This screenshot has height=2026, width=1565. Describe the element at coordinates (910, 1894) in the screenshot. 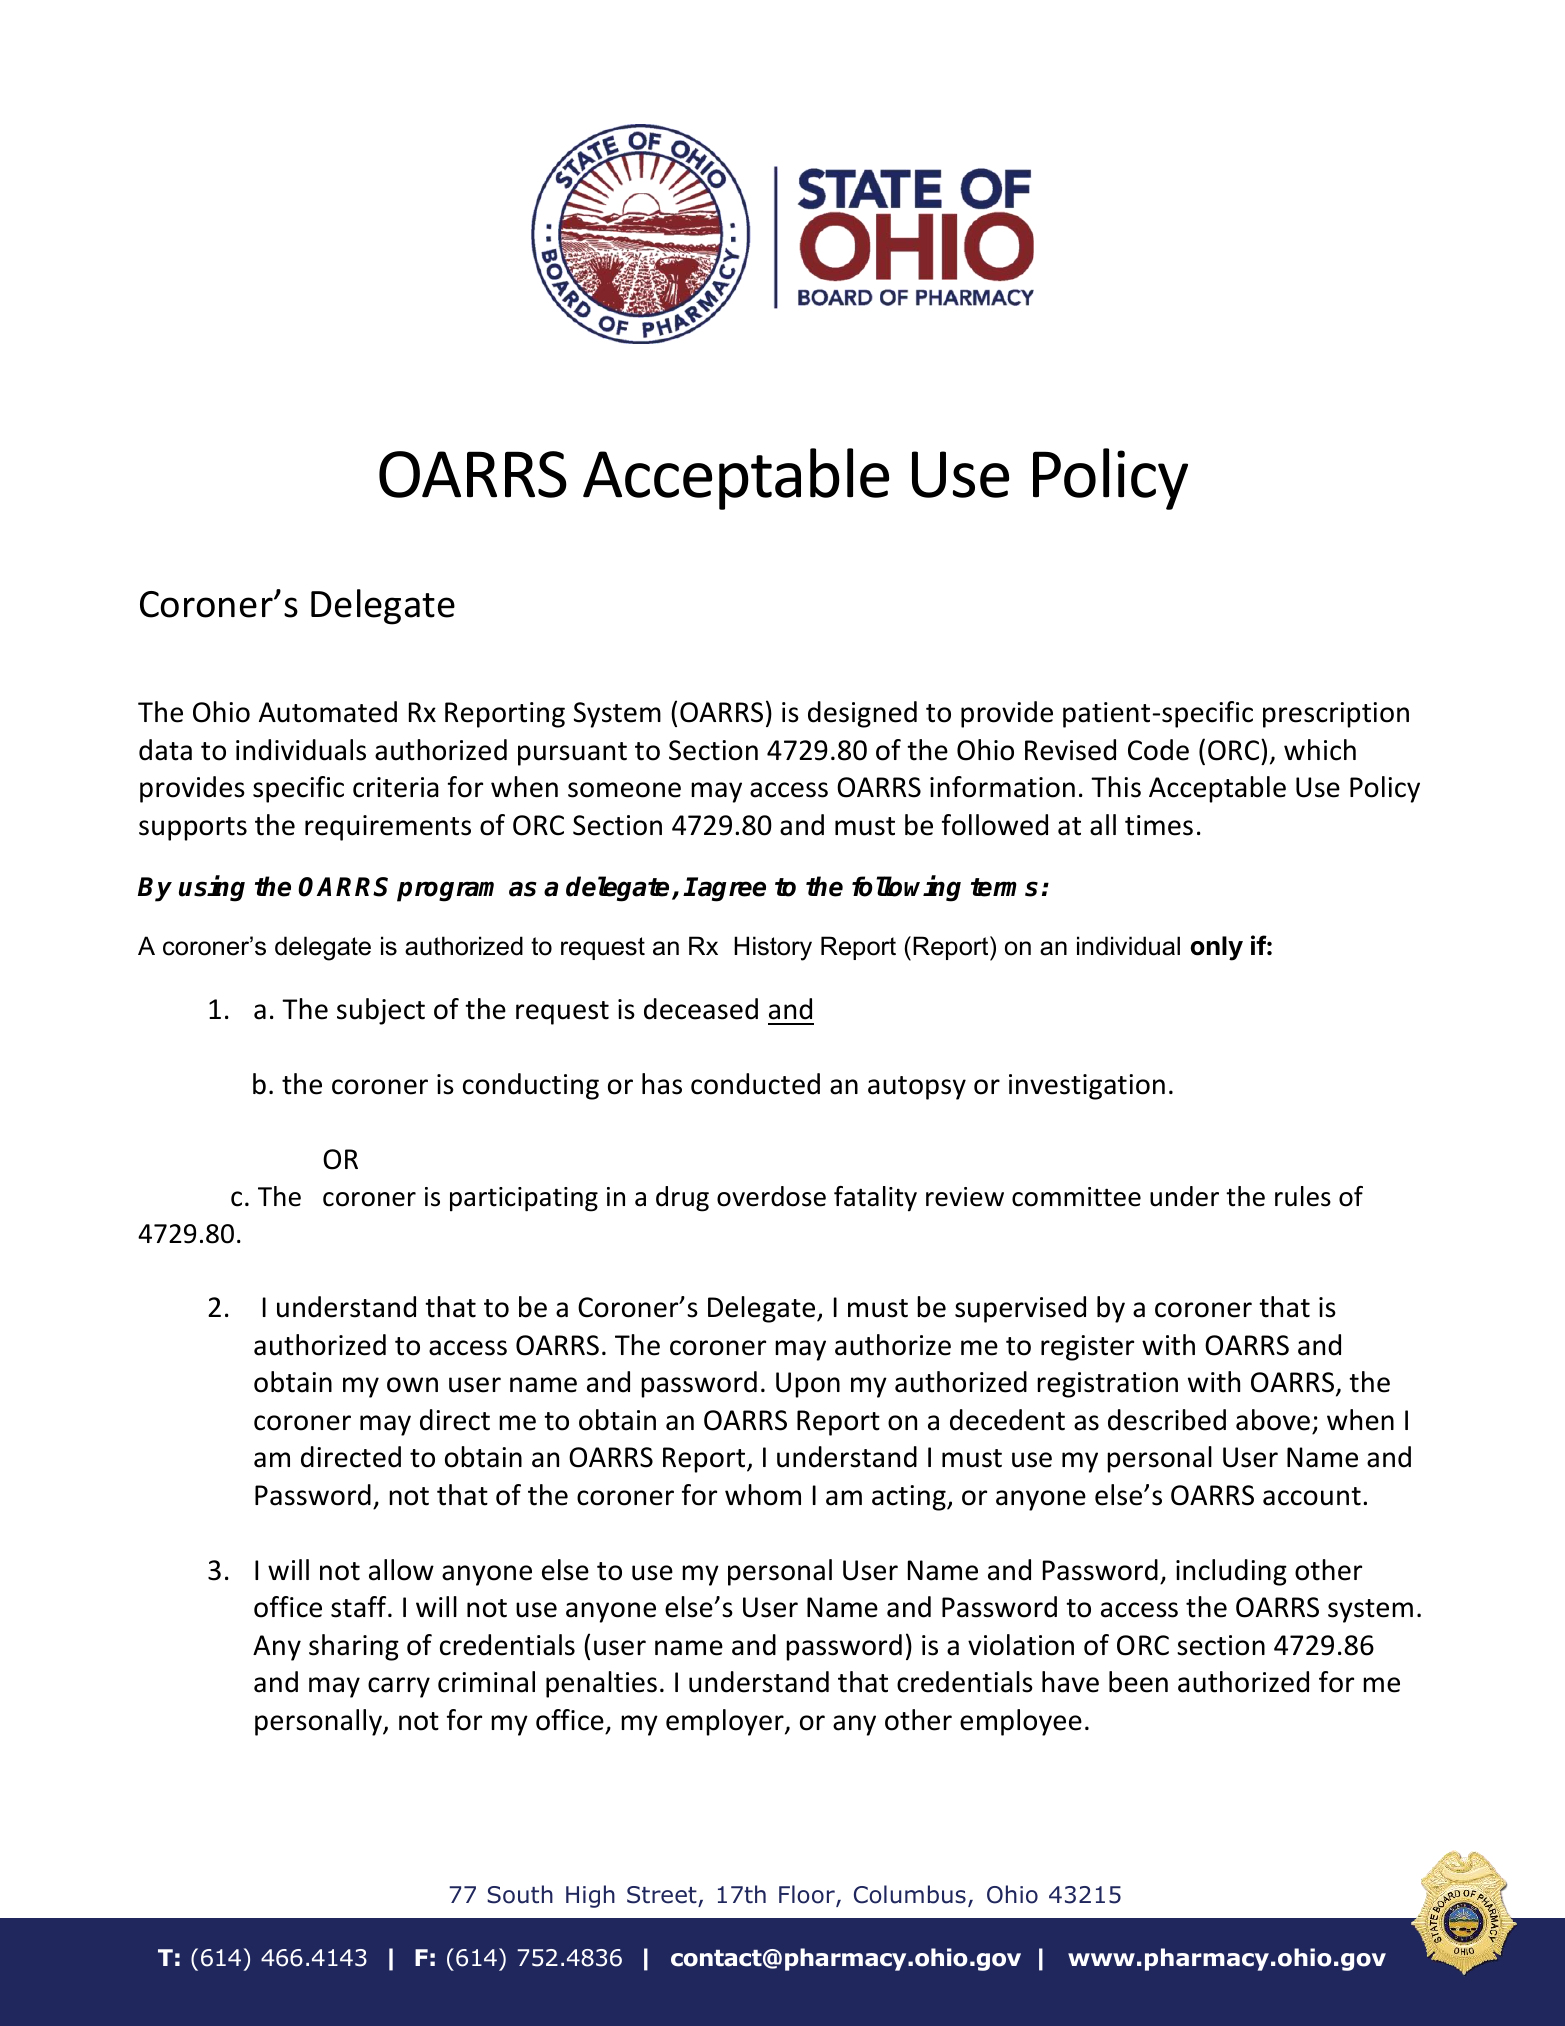

I see `Columbus` at that location.
